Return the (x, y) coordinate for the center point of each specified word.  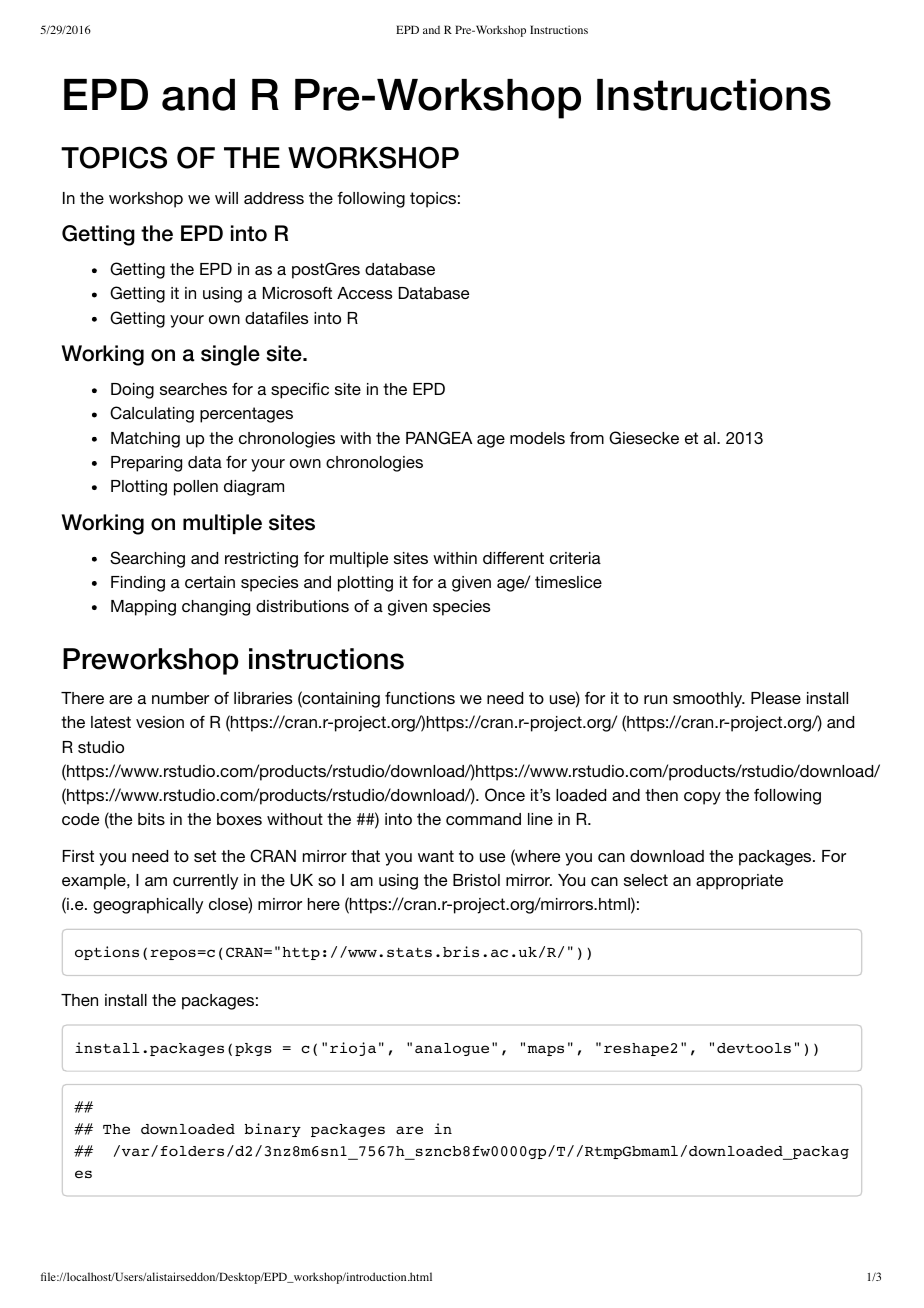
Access (364, 293)
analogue (452, 1049)
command (483, 819)
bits (151, 819)
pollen (196, 488)
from (587, 437)
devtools (754, 1048)
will (226, 198)
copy (702, 798)
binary (273, 1130)
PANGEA (439, 438)
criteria (575, 558)
